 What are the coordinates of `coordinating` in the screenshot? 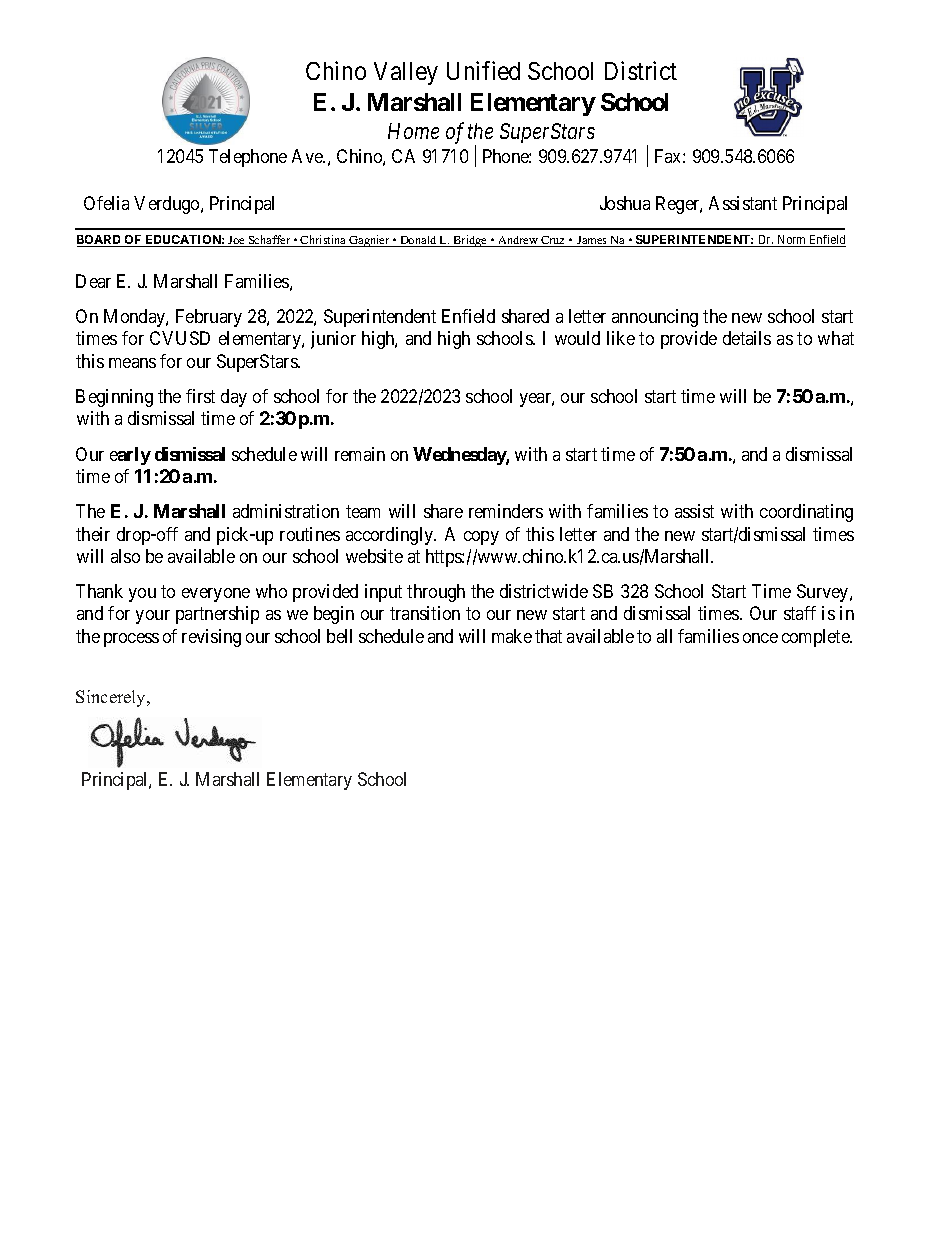 It's located at (806, 513).
